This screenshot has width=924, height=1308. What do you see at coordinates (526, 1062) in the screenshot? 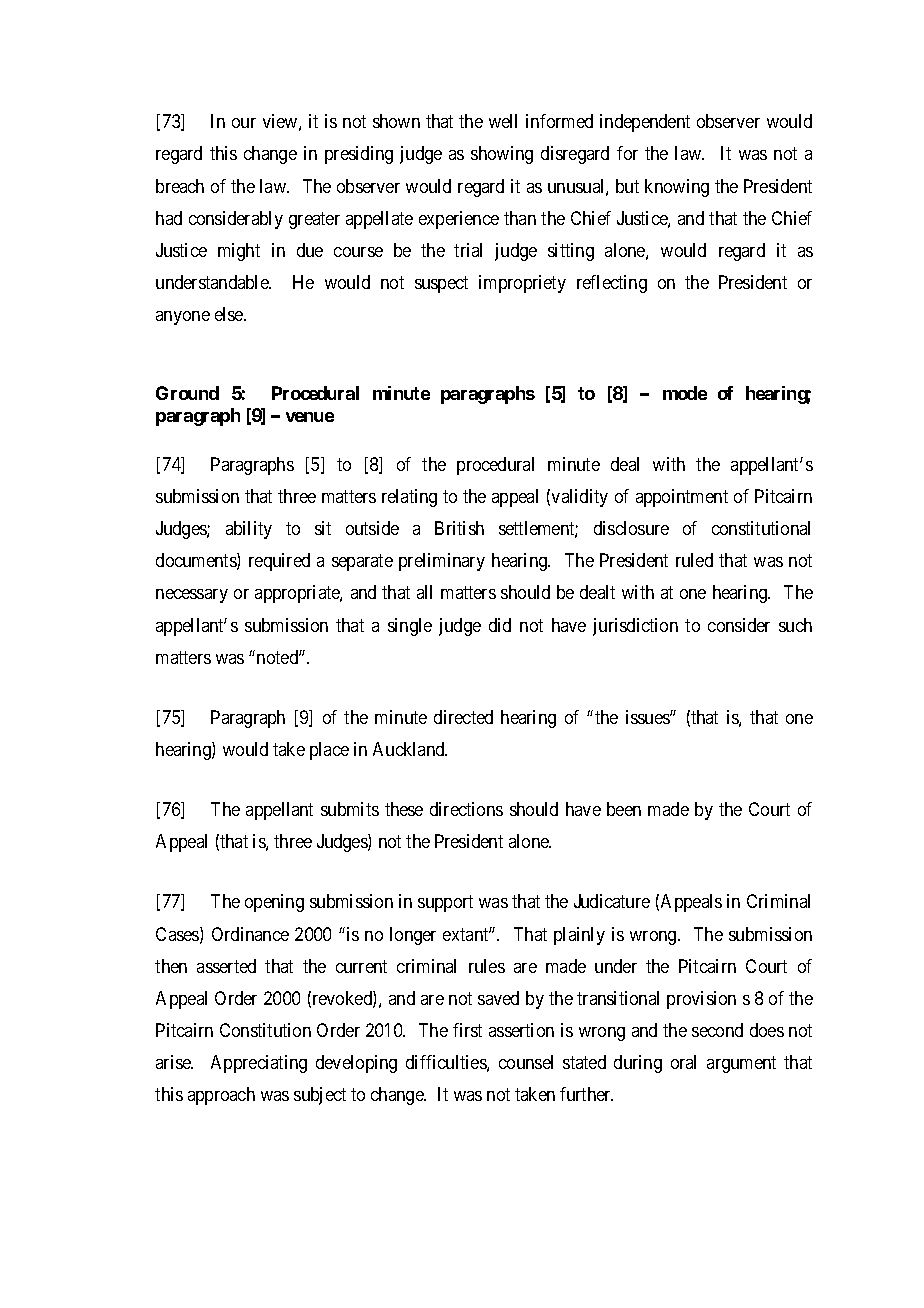
I see `counsel` at bounding box center [526, 1062].
